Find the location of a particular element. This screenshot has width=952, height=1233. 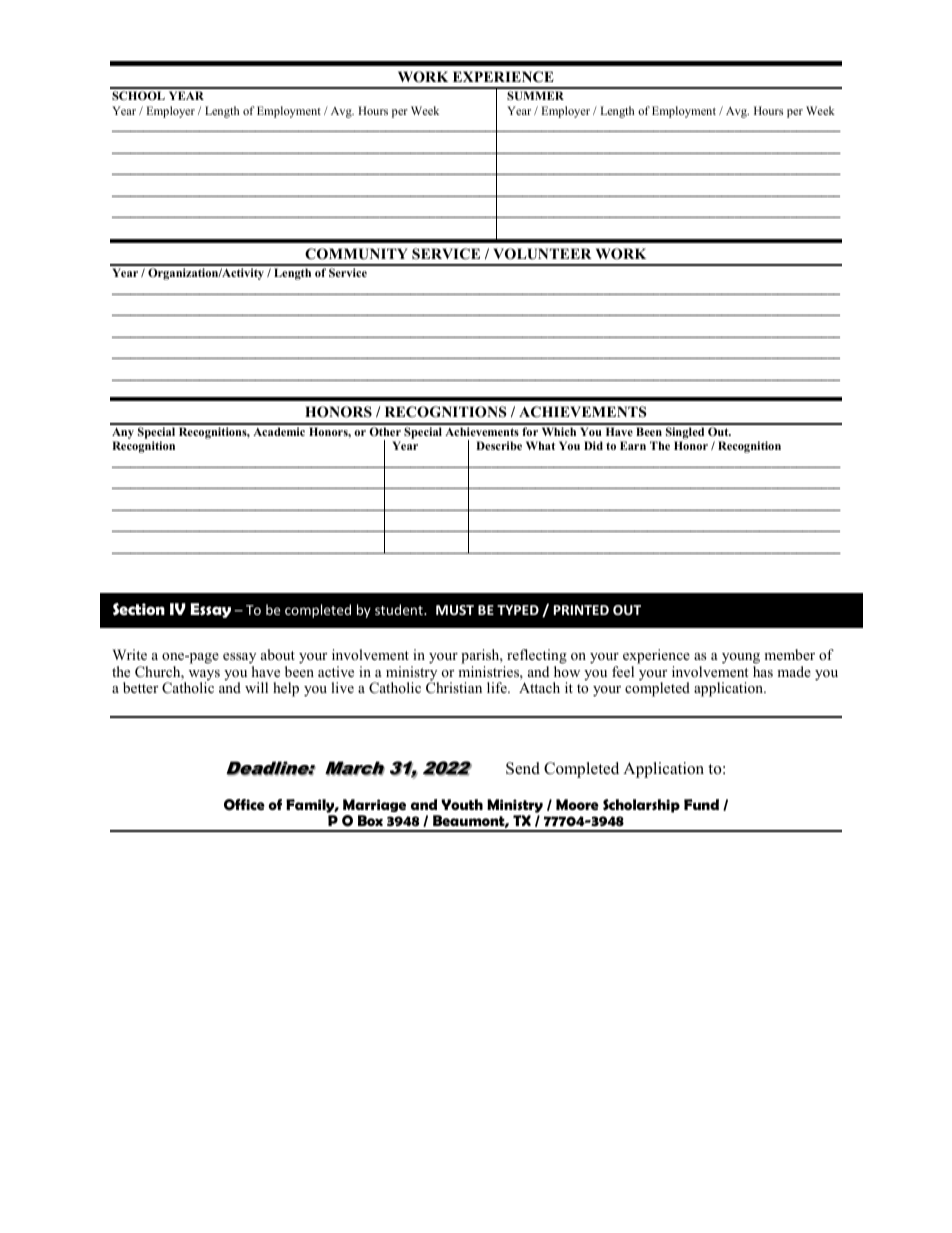

ways is located at coordinates (204, 676).
